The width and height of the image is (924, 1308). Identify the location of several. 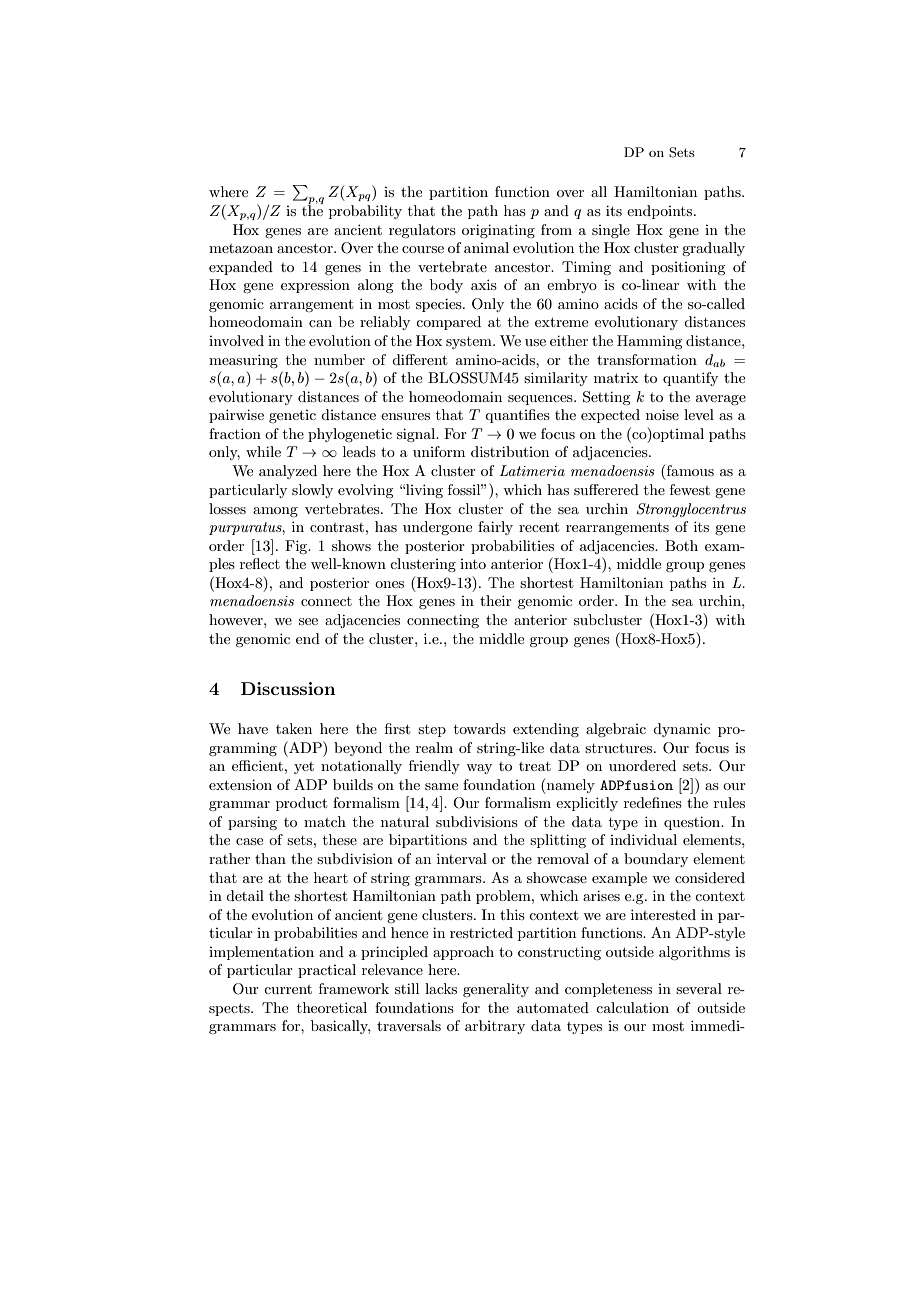
(699, 988).
